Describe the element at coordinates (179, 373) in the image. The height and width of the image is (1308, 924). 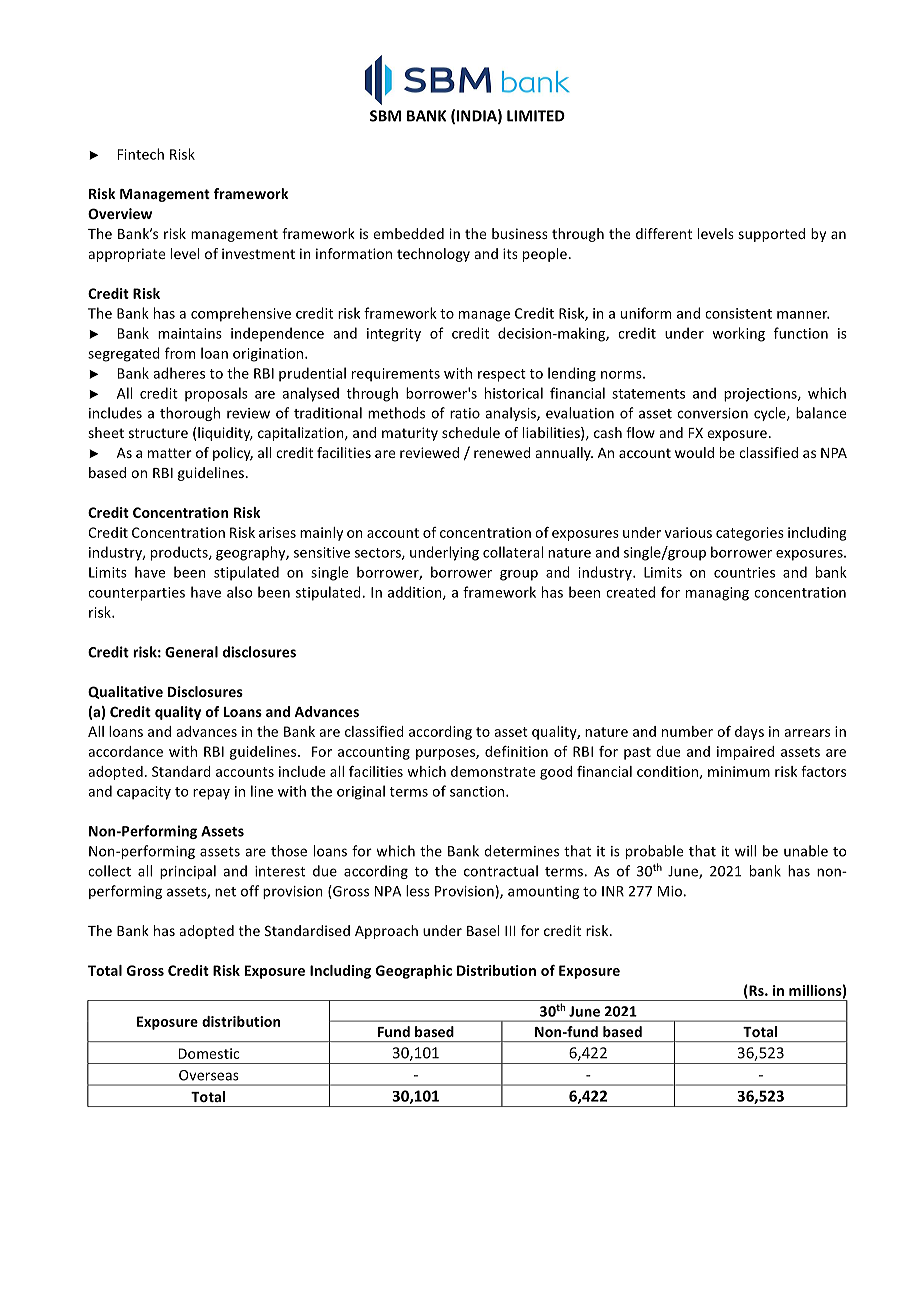
I see `adheres` at that location.
